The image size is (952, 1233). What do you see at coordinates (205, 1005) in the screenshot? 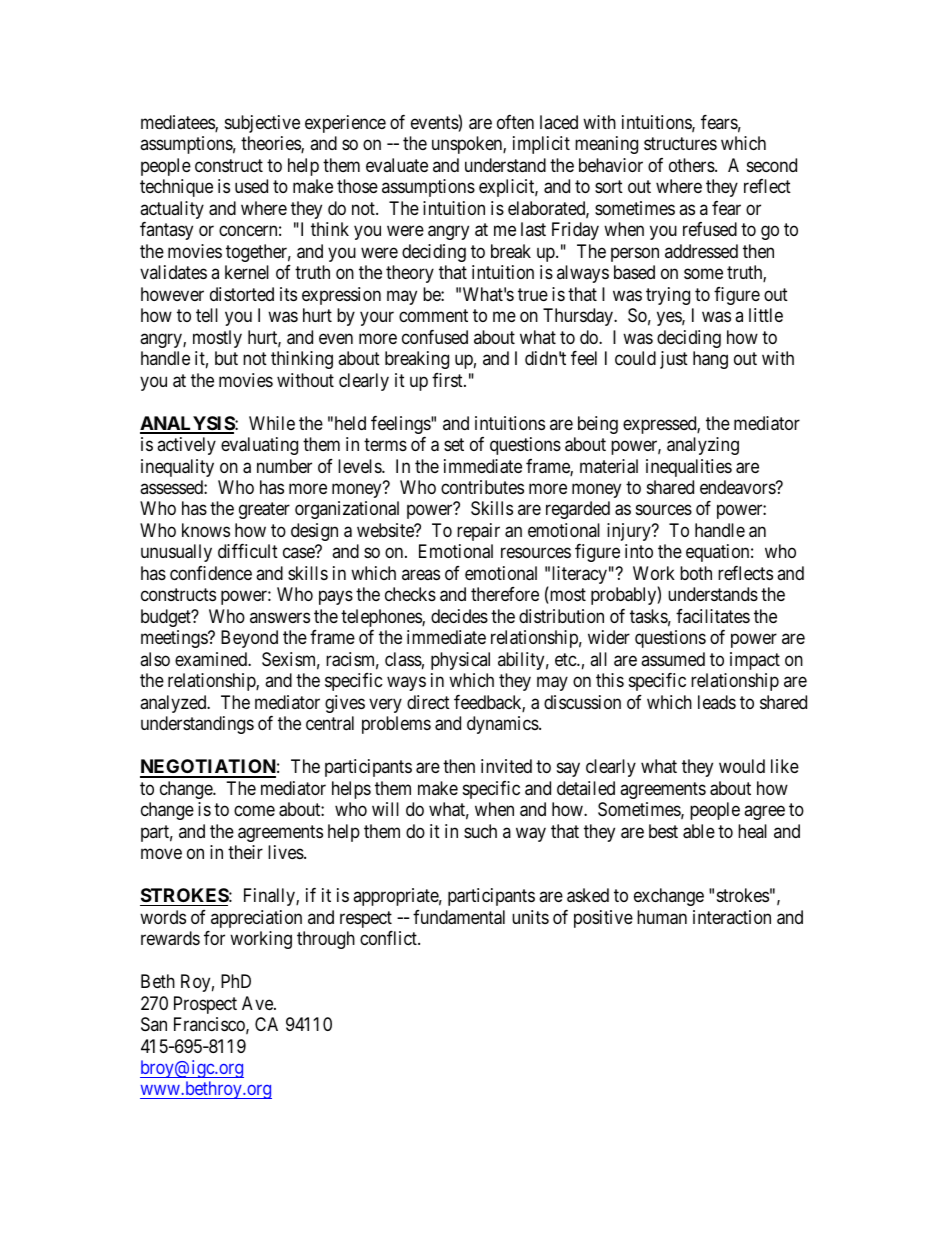
I see `Prospect` at bounding box center [205, 1005].
